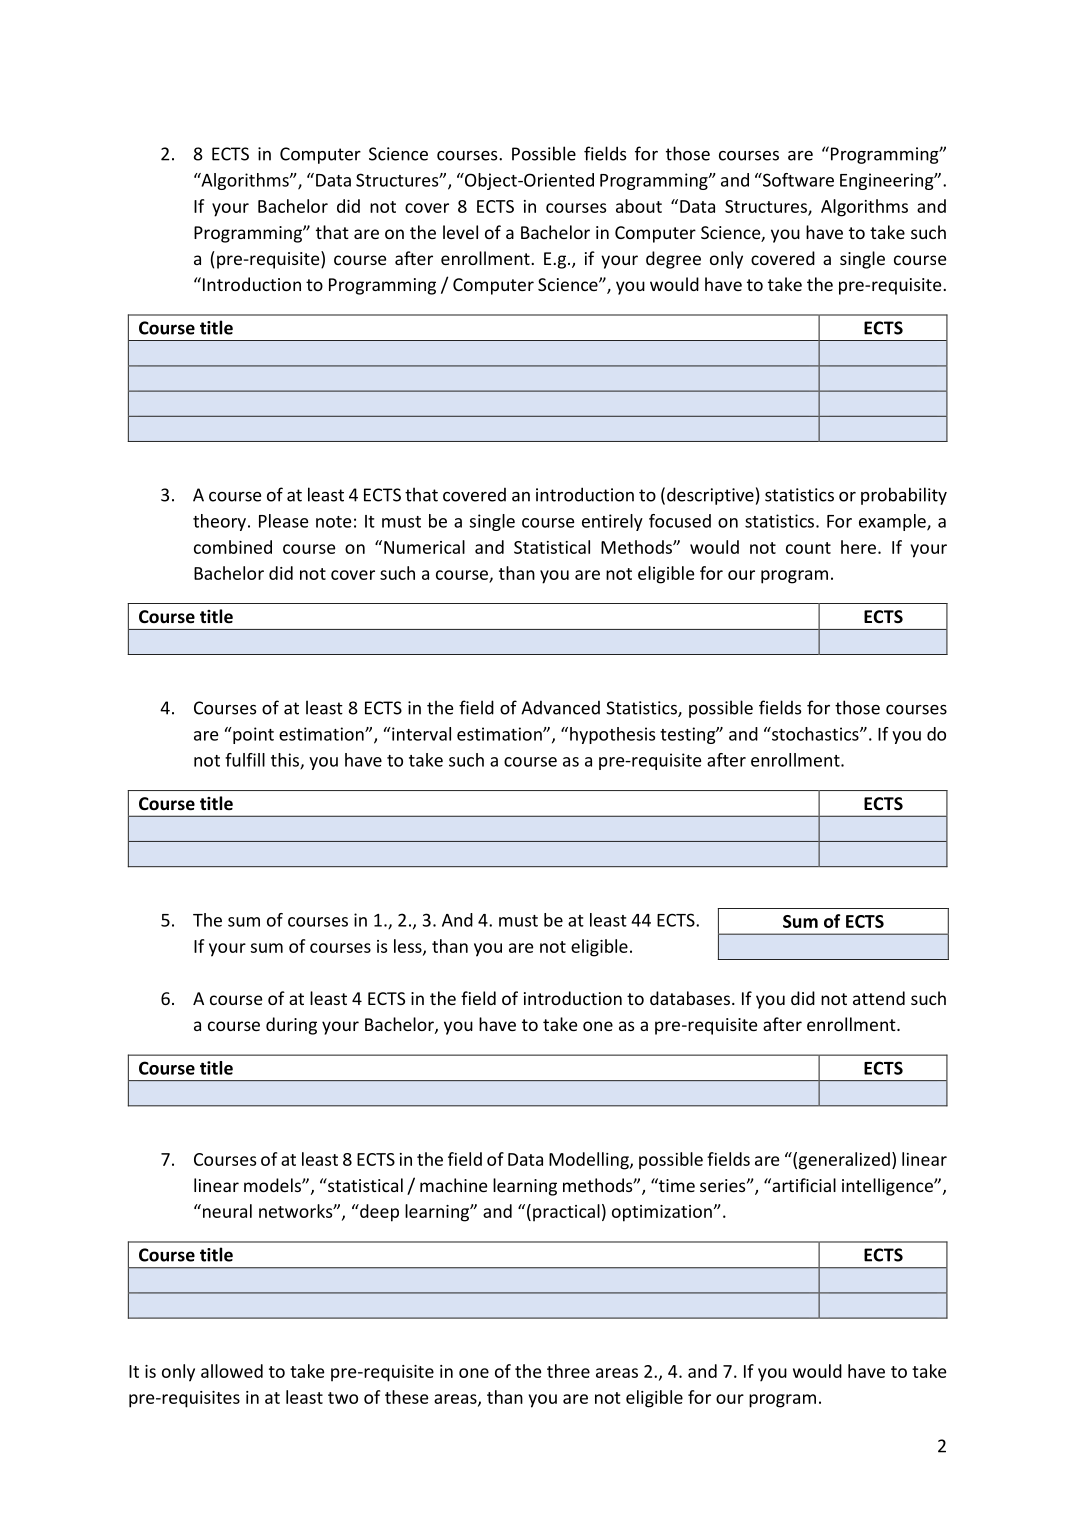 This page has height=1521, width=1075. I want to click on allowed, so click(232, 1371).
